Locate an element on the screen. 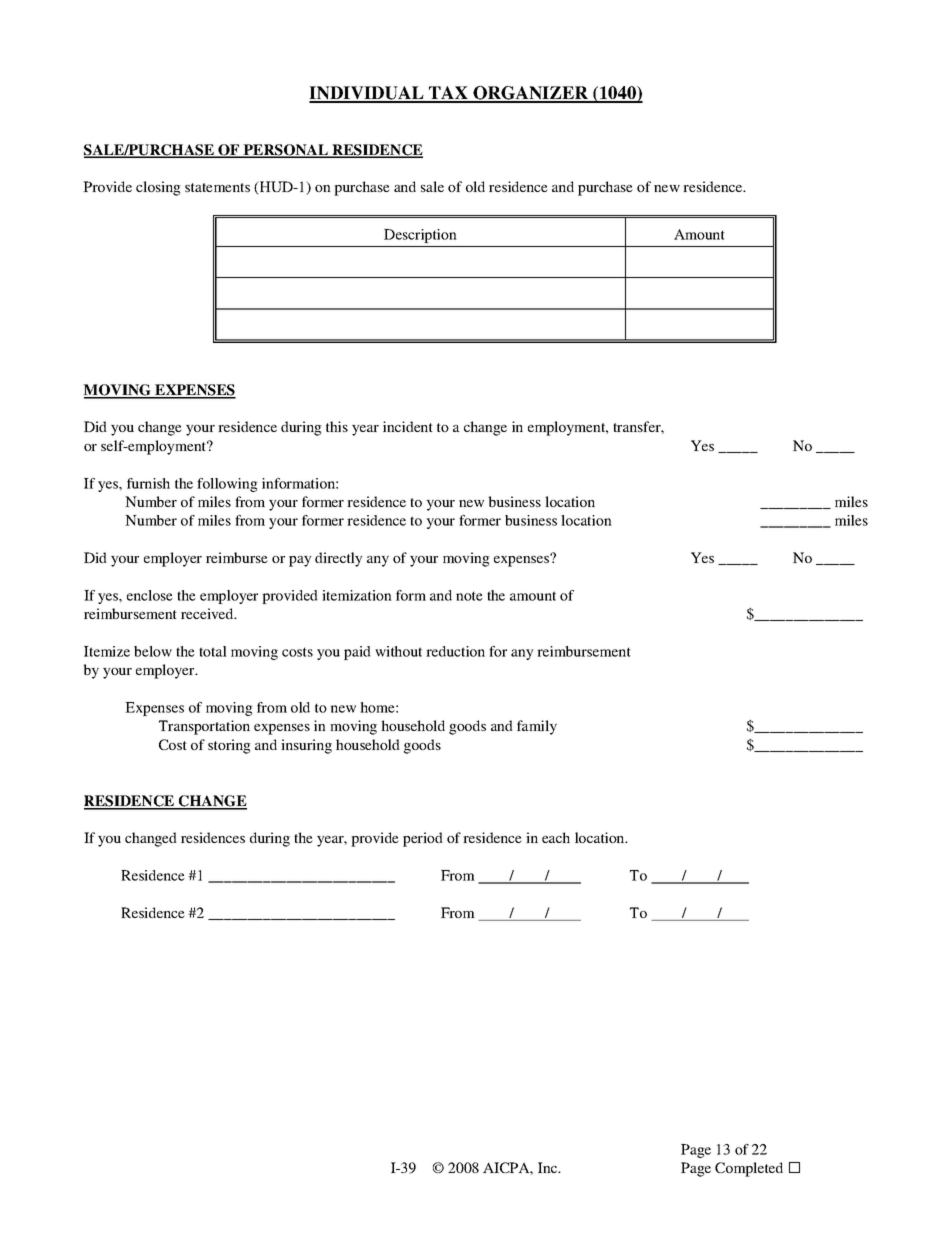  furnish is located at coordinates (148, 483).
